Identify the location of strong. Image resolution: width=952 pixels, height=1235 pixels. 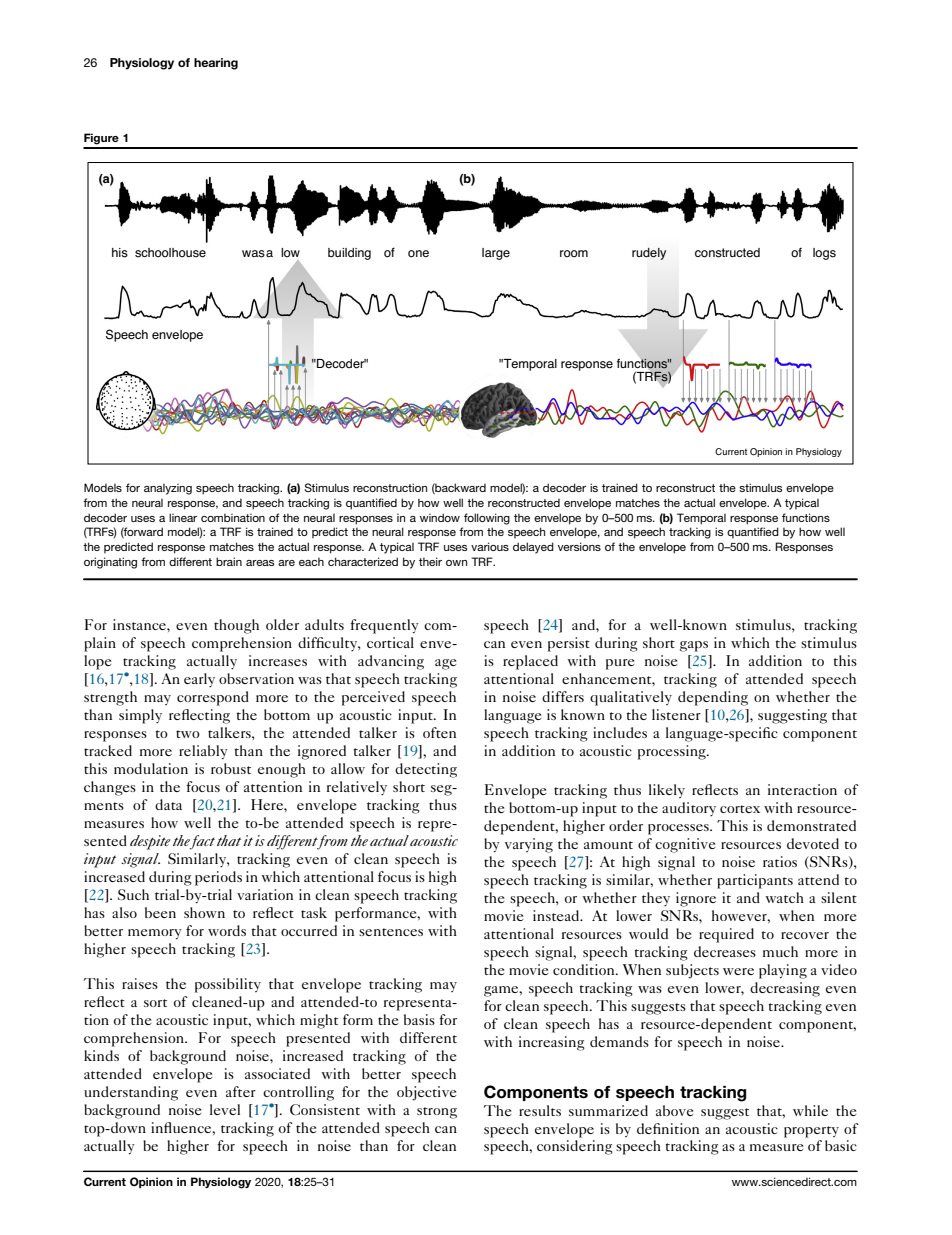
(437, 1113).
